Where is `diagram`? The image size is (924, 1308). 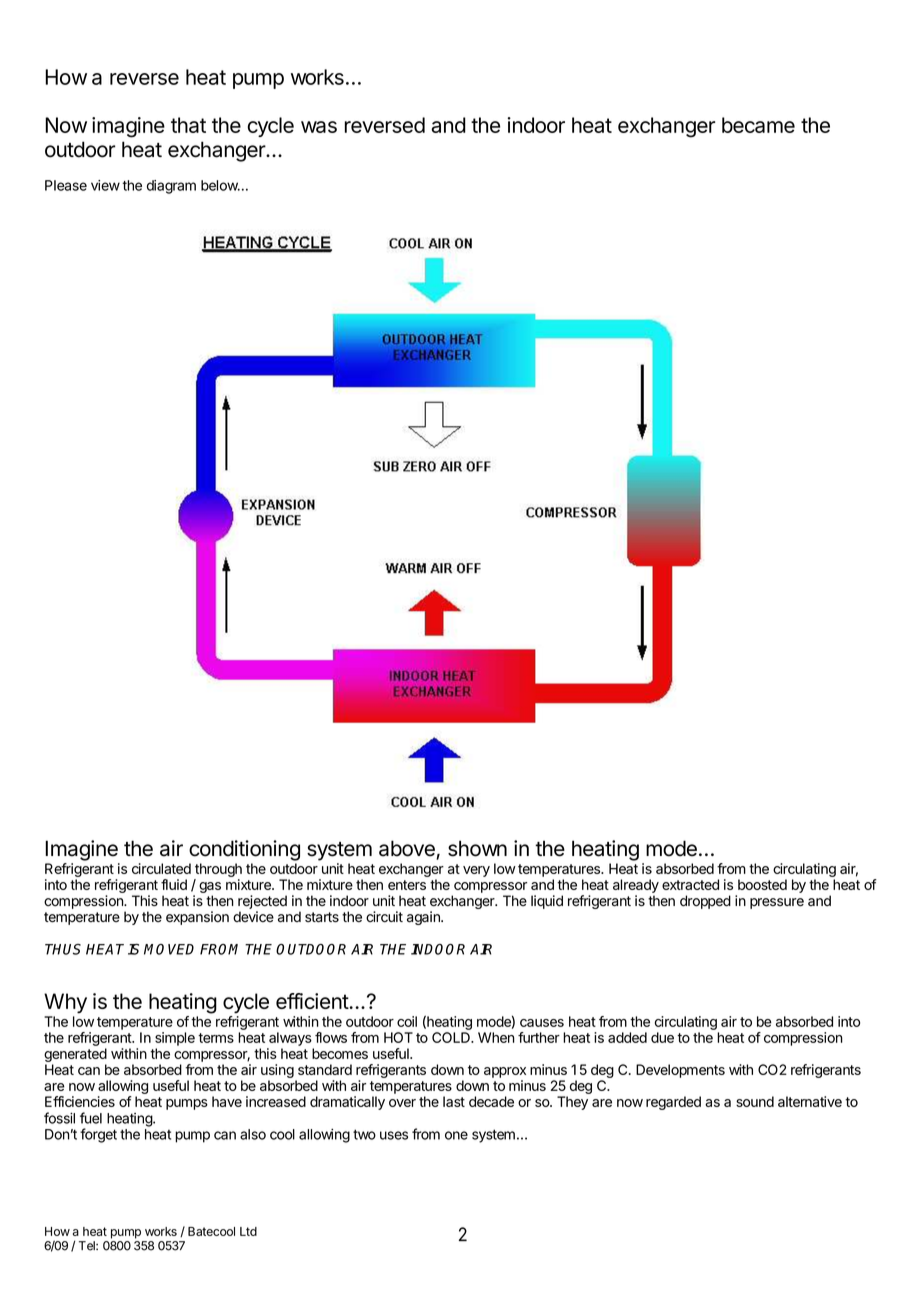 diagram is located at coordinates (171, 187).
